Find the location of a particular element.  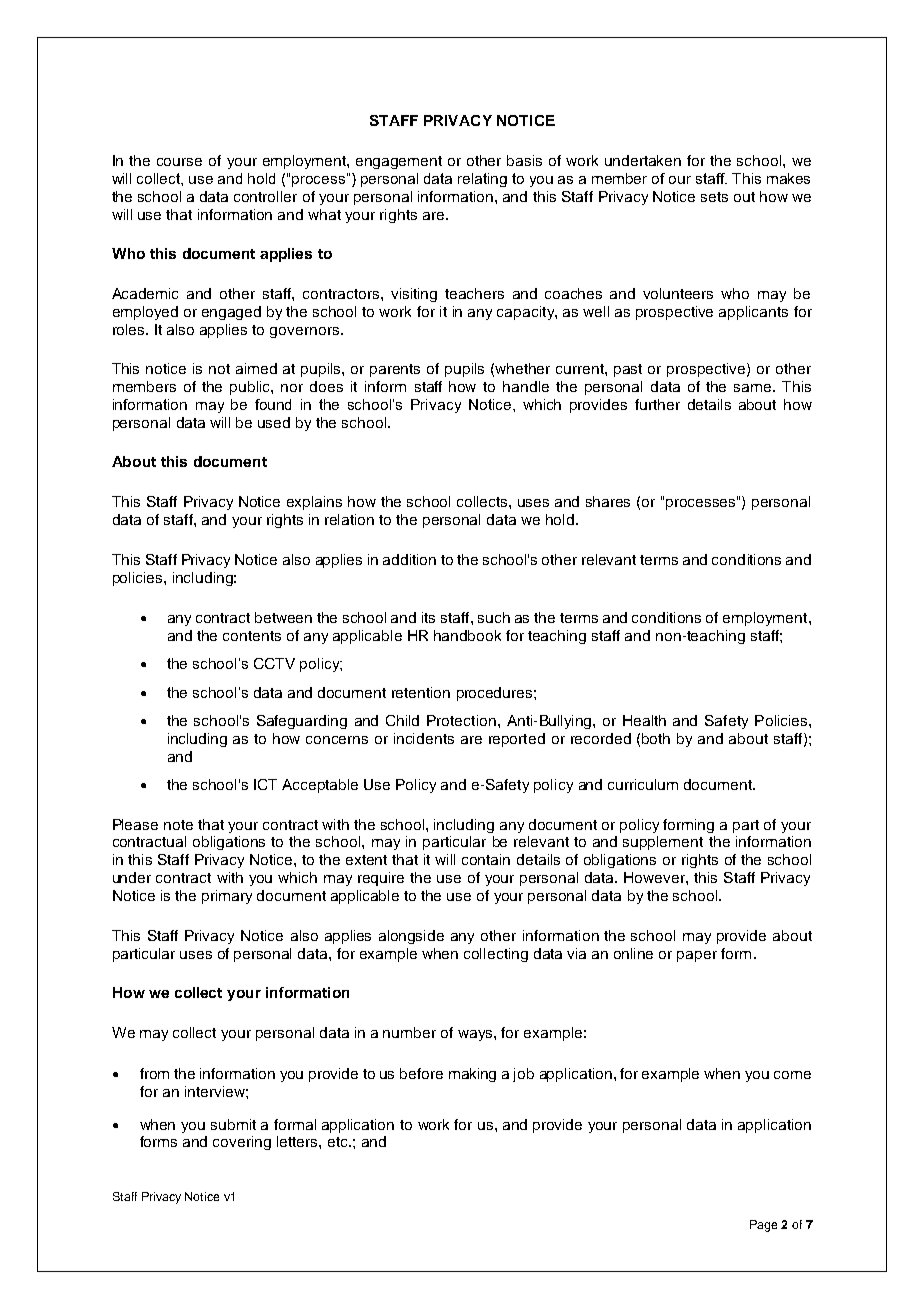

covering is located at coordinates (242, 1143).
